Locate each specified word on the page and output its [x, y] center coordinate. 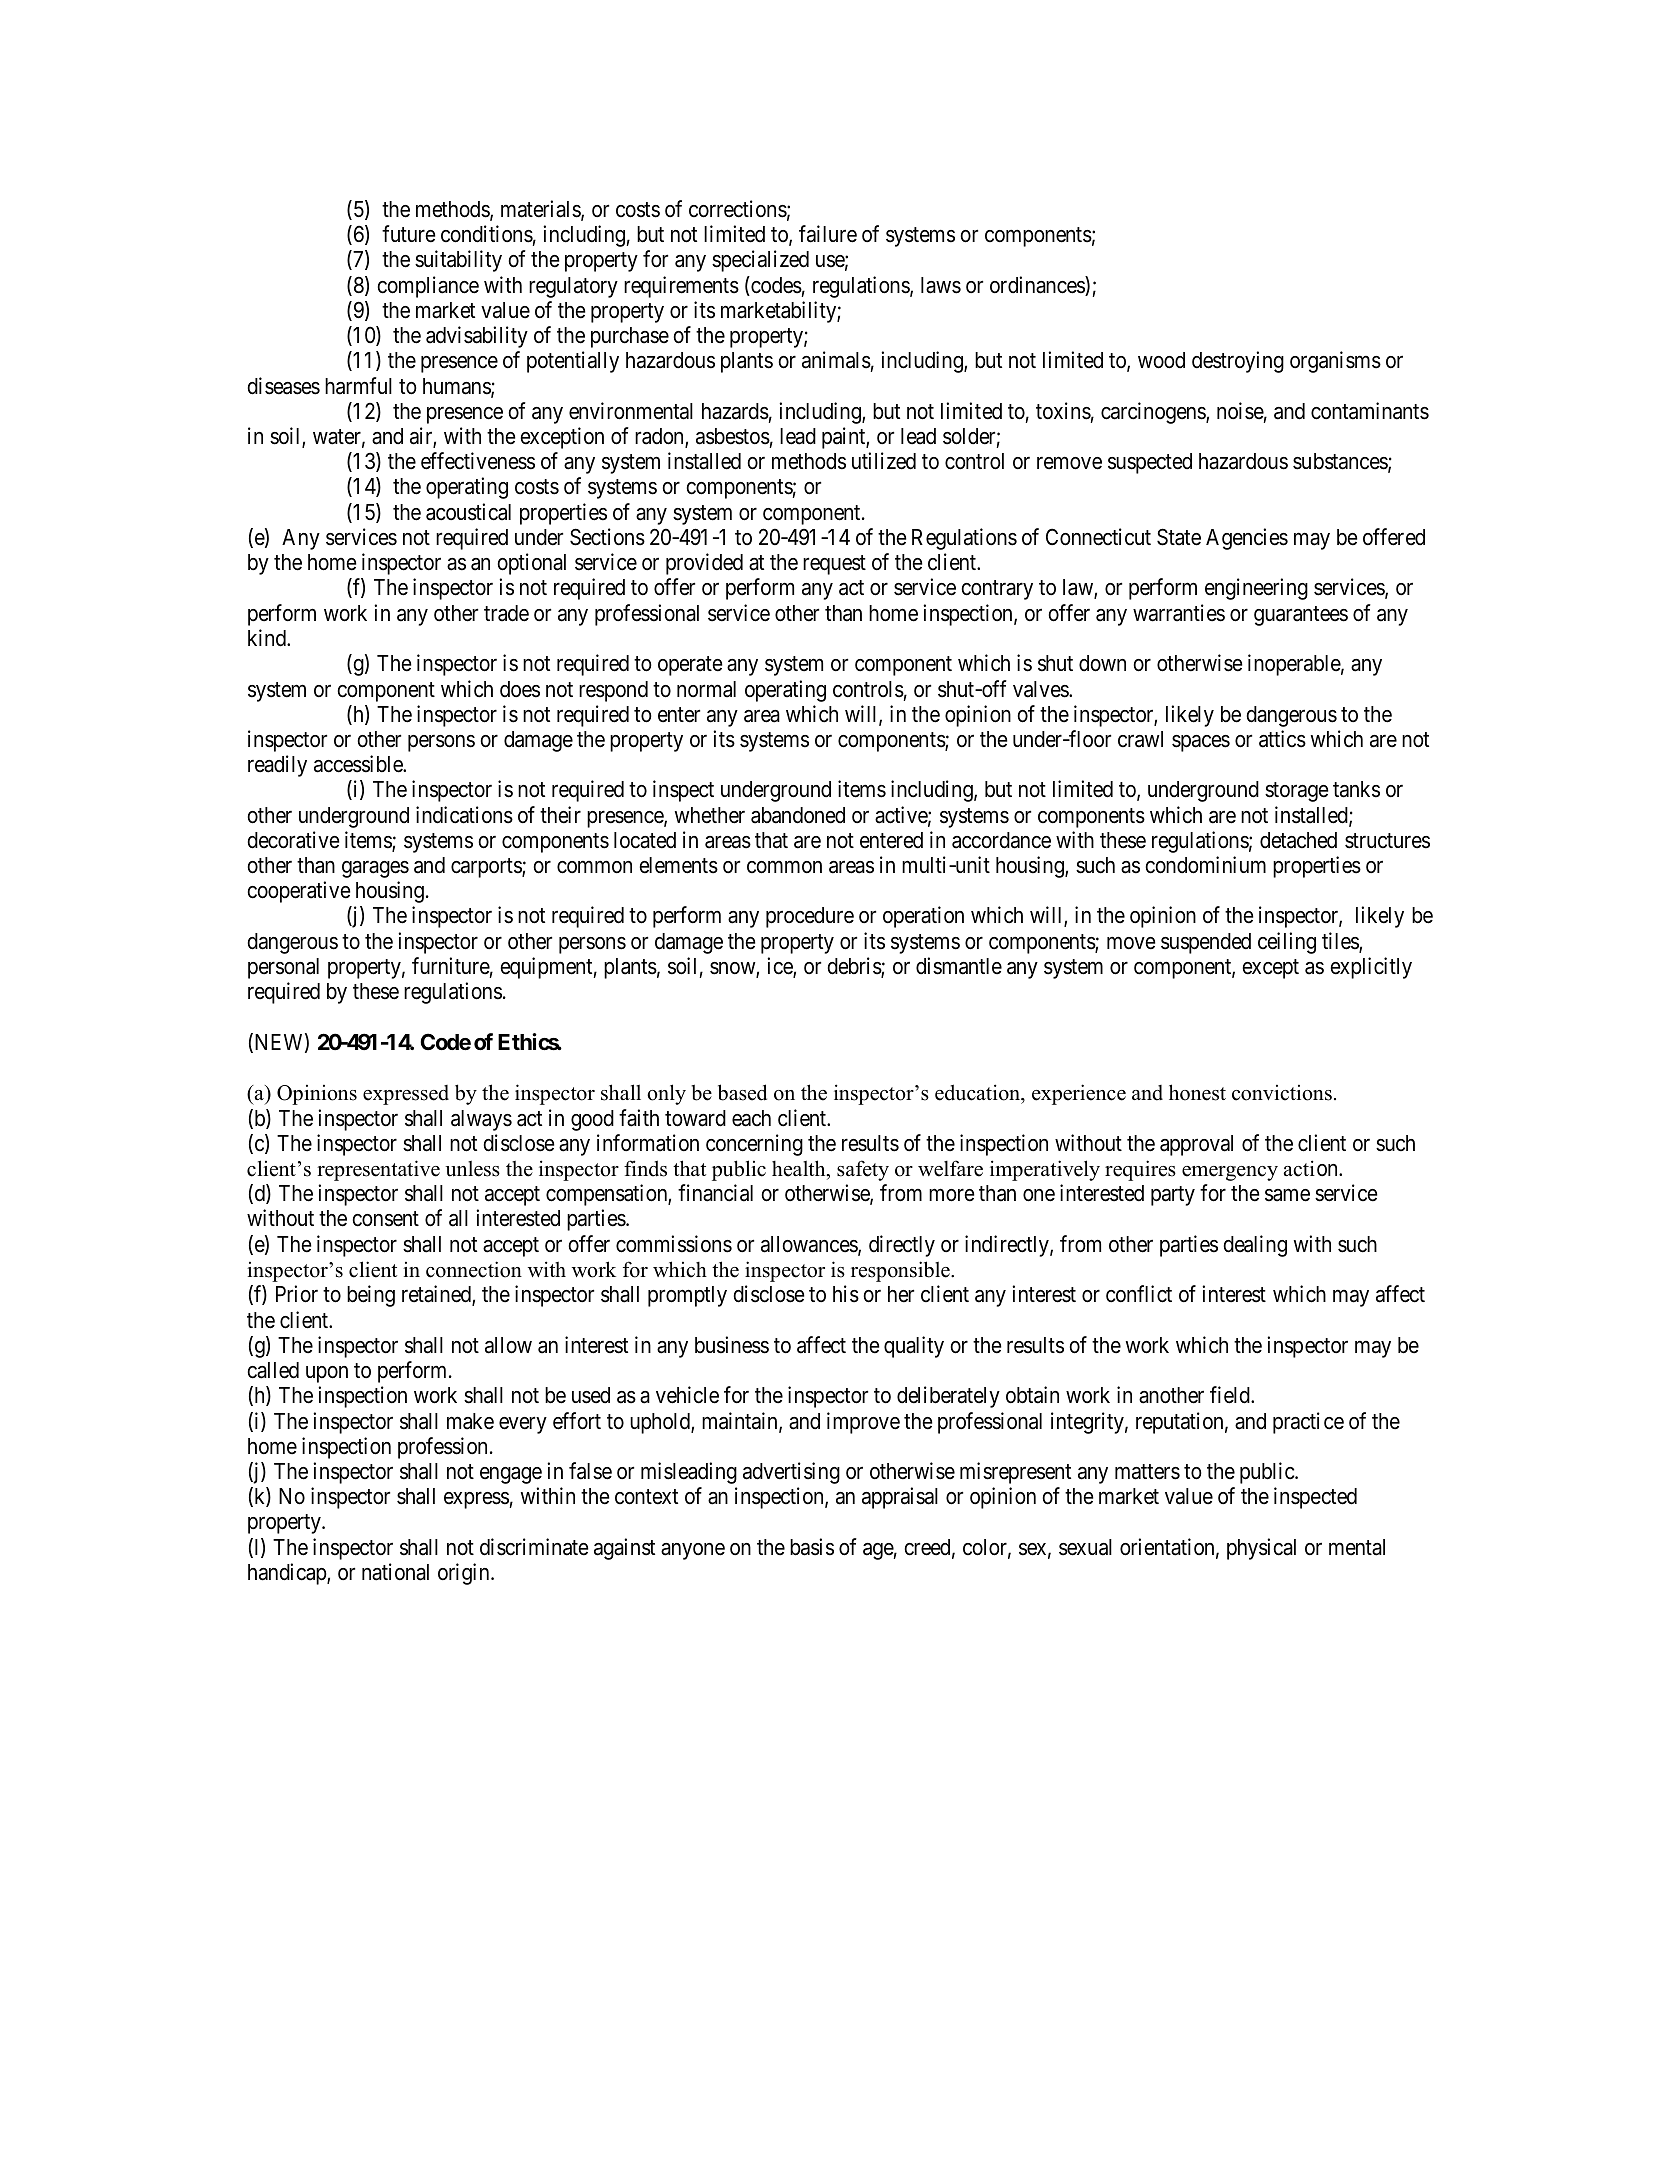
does [520, 689]
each [751, 1118]
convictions [1282, 1093]
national [395, 1572]
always [481, 1120]
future [409, 234]
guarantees [1301, 616]
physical [1261, 1549]
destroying [1238, 362]
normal [706, 689]
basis [812, 1547]
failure [828, 234]
